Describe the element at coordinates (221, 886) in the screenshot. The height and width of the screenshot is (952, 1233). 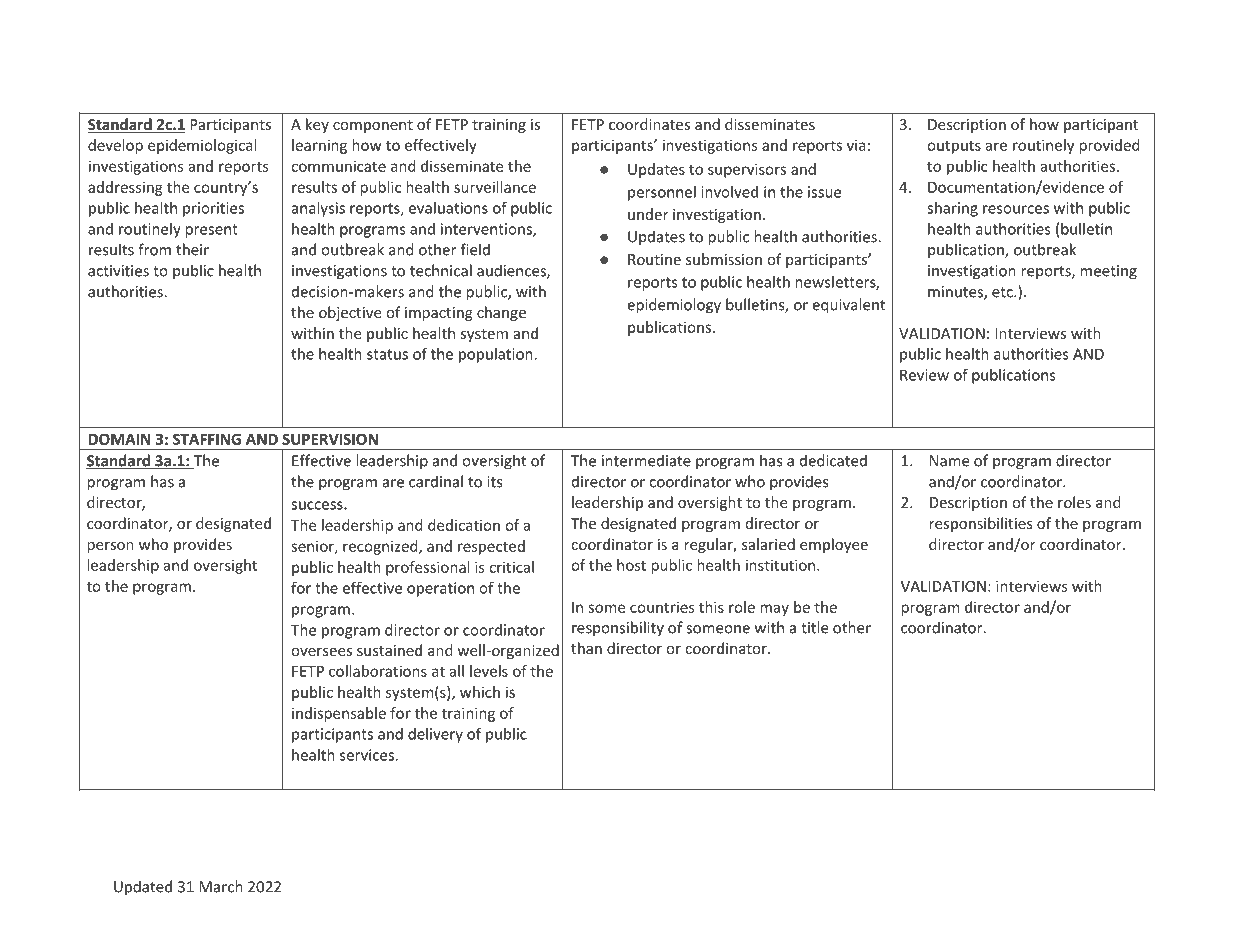
I see `March` at that location.
